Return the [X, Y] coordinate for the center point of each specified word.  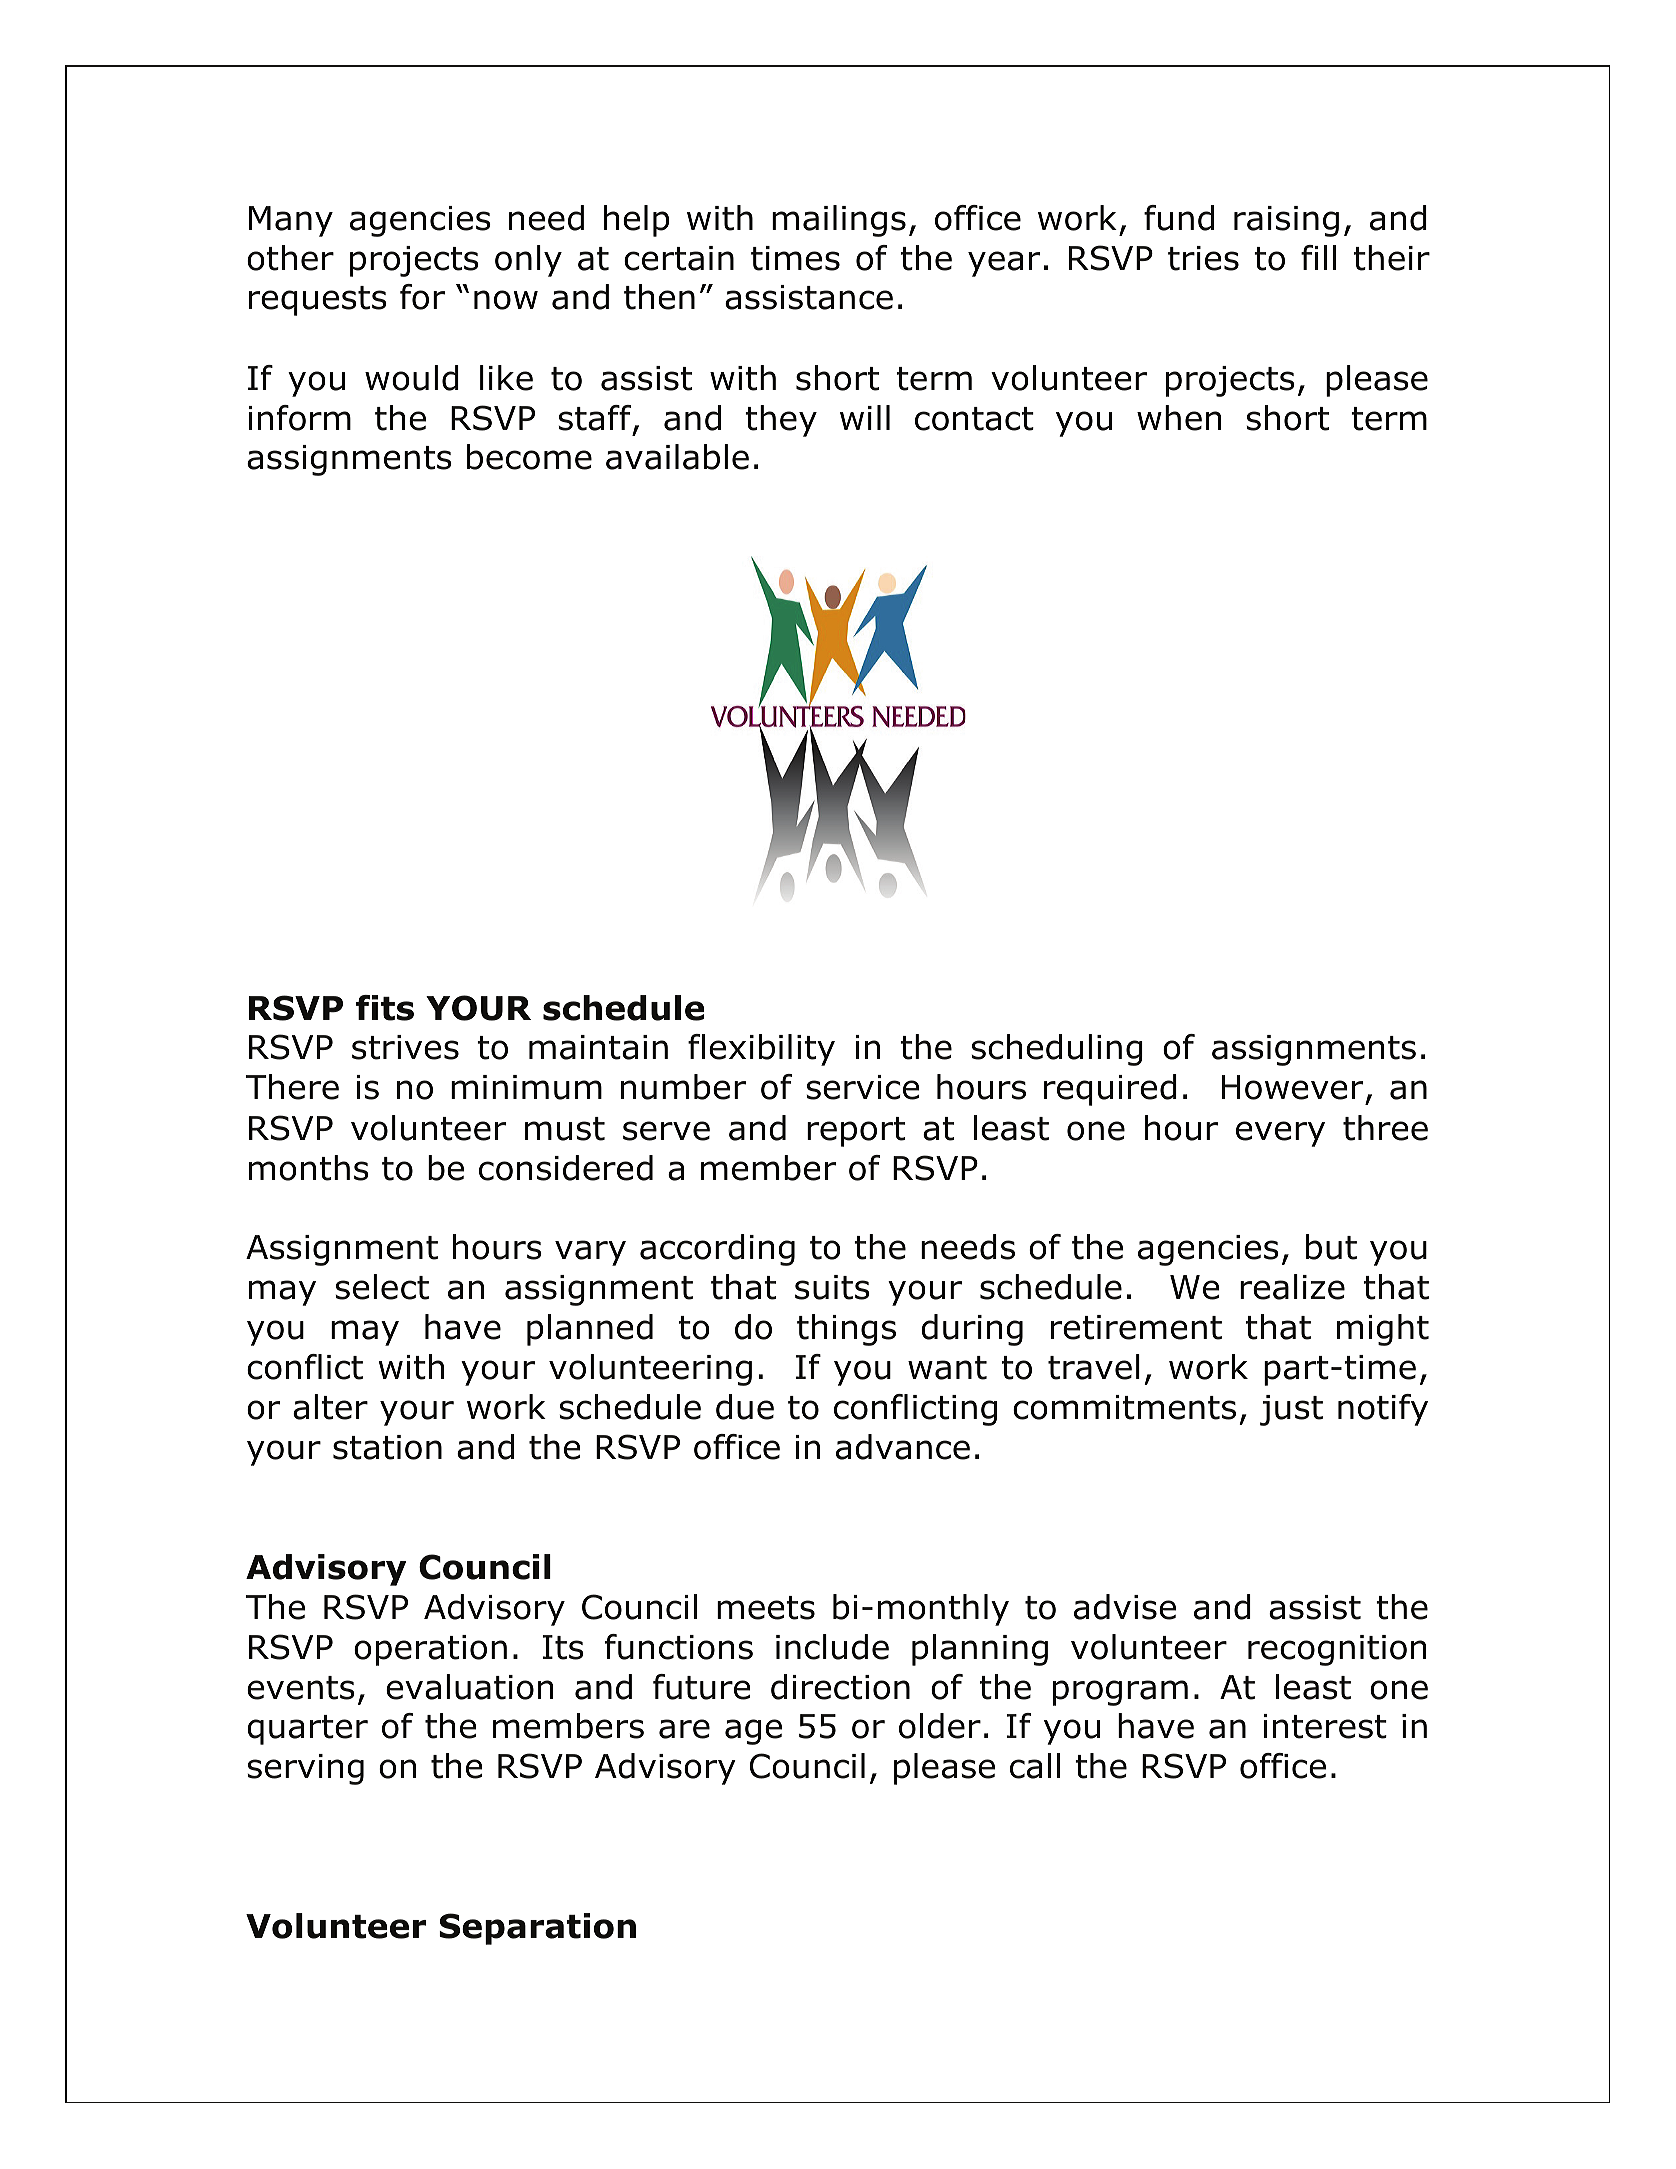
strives [405, 1047]
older [940, 1726]
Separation [537, 1929]
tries [1203, 258]
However [1292, 1087]
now [506, 300]
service [863, 1087]
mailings [839, 221]
